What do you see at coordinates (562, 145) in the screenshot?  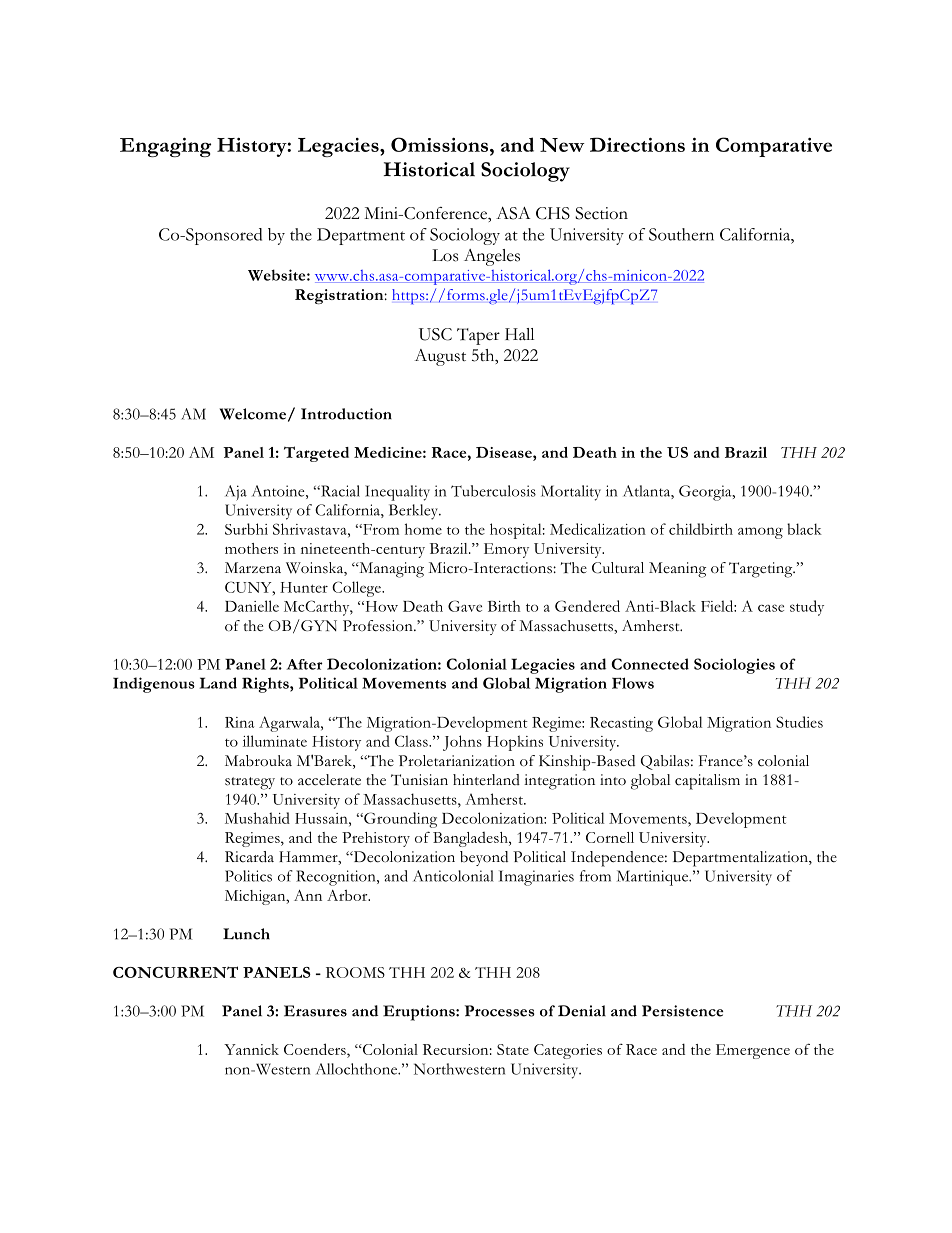 I see `New` at bounding box center [562, 145].
